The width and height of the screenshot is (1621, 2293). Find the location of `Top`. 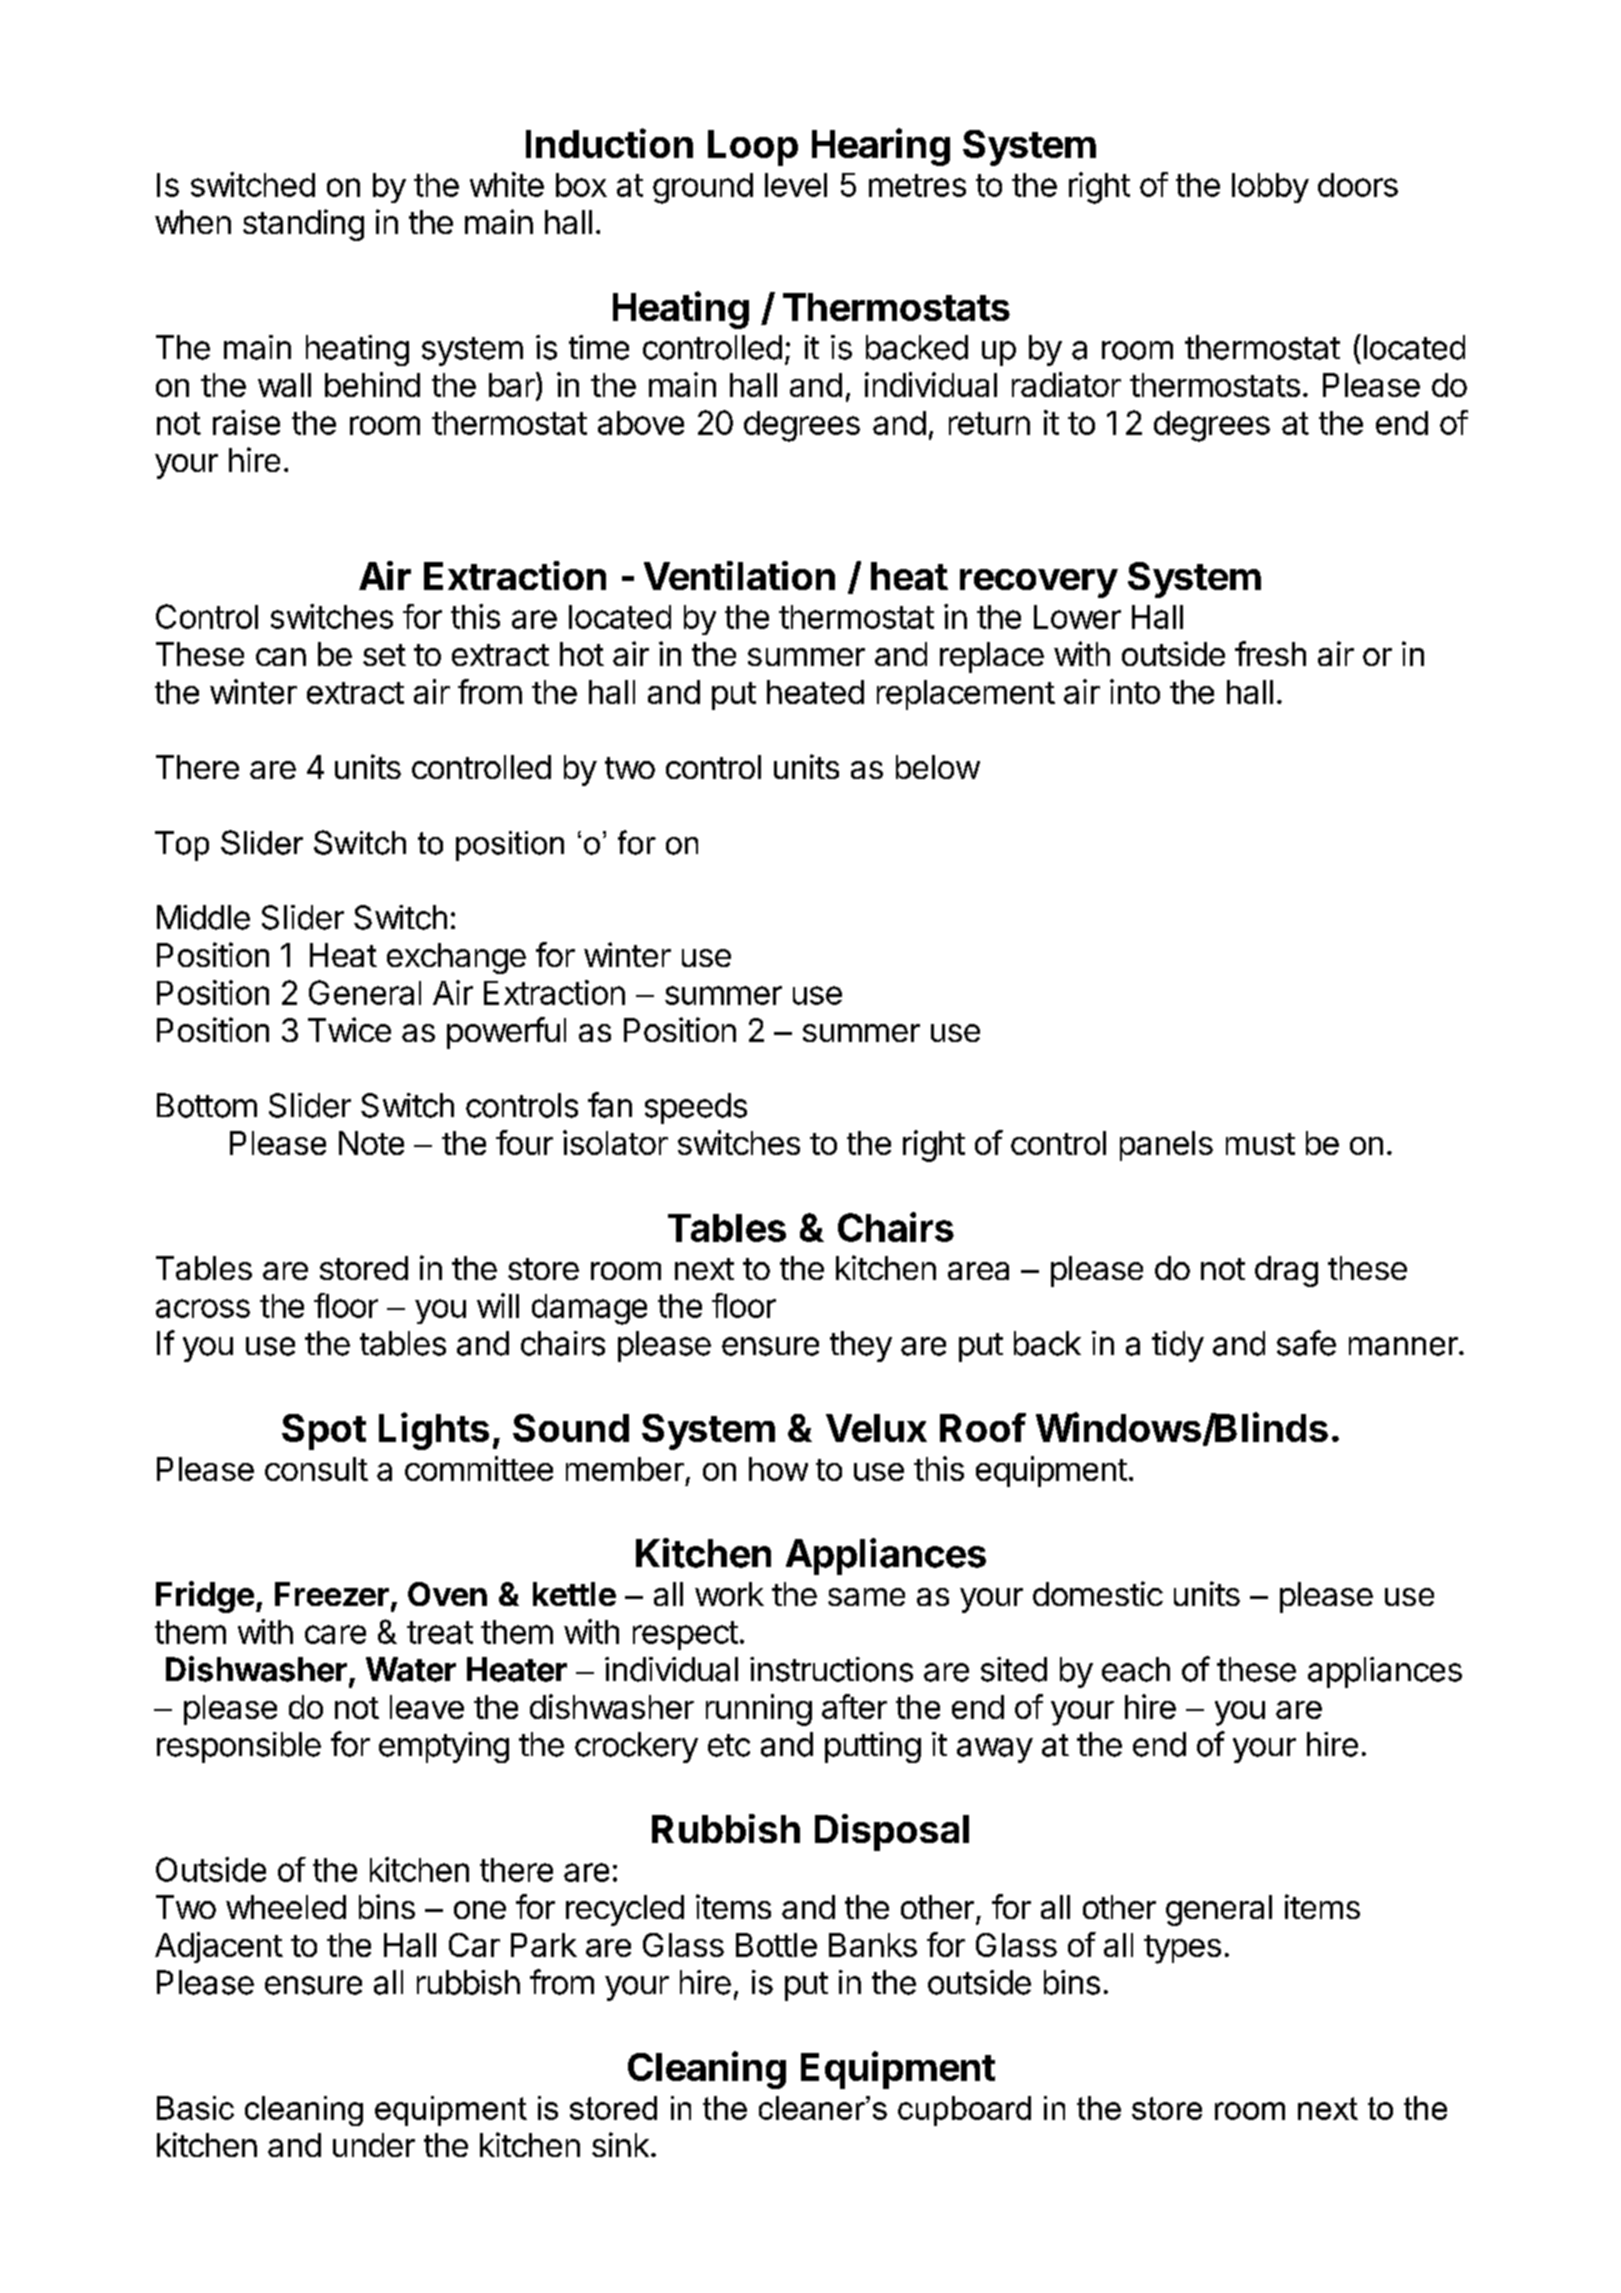

Top is located at coordinates (182, 846).
